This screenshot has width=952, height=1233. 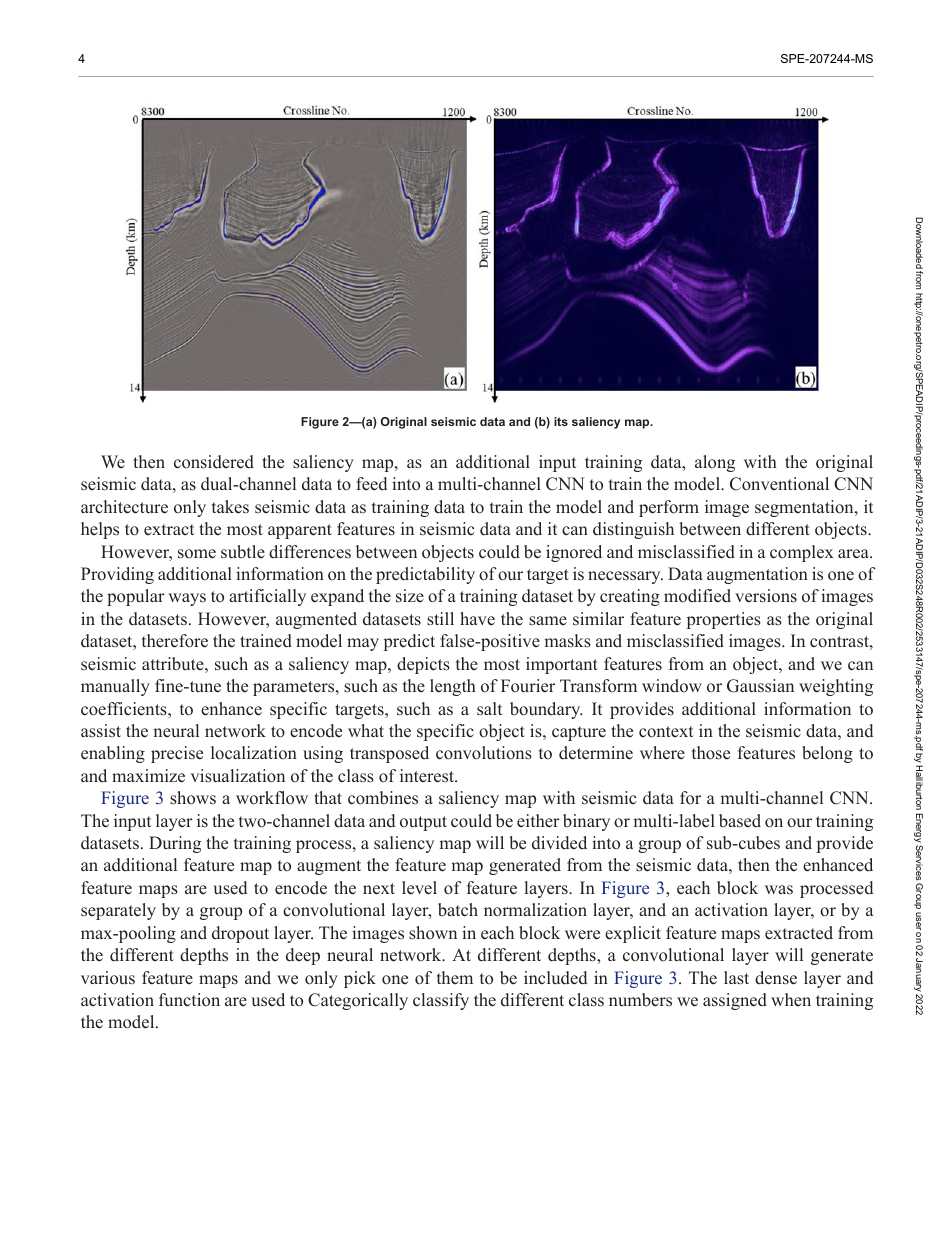 What do you see at coordinates (189, 999) in the screenshot?
I see `function` at bounding box center [189, 999].
